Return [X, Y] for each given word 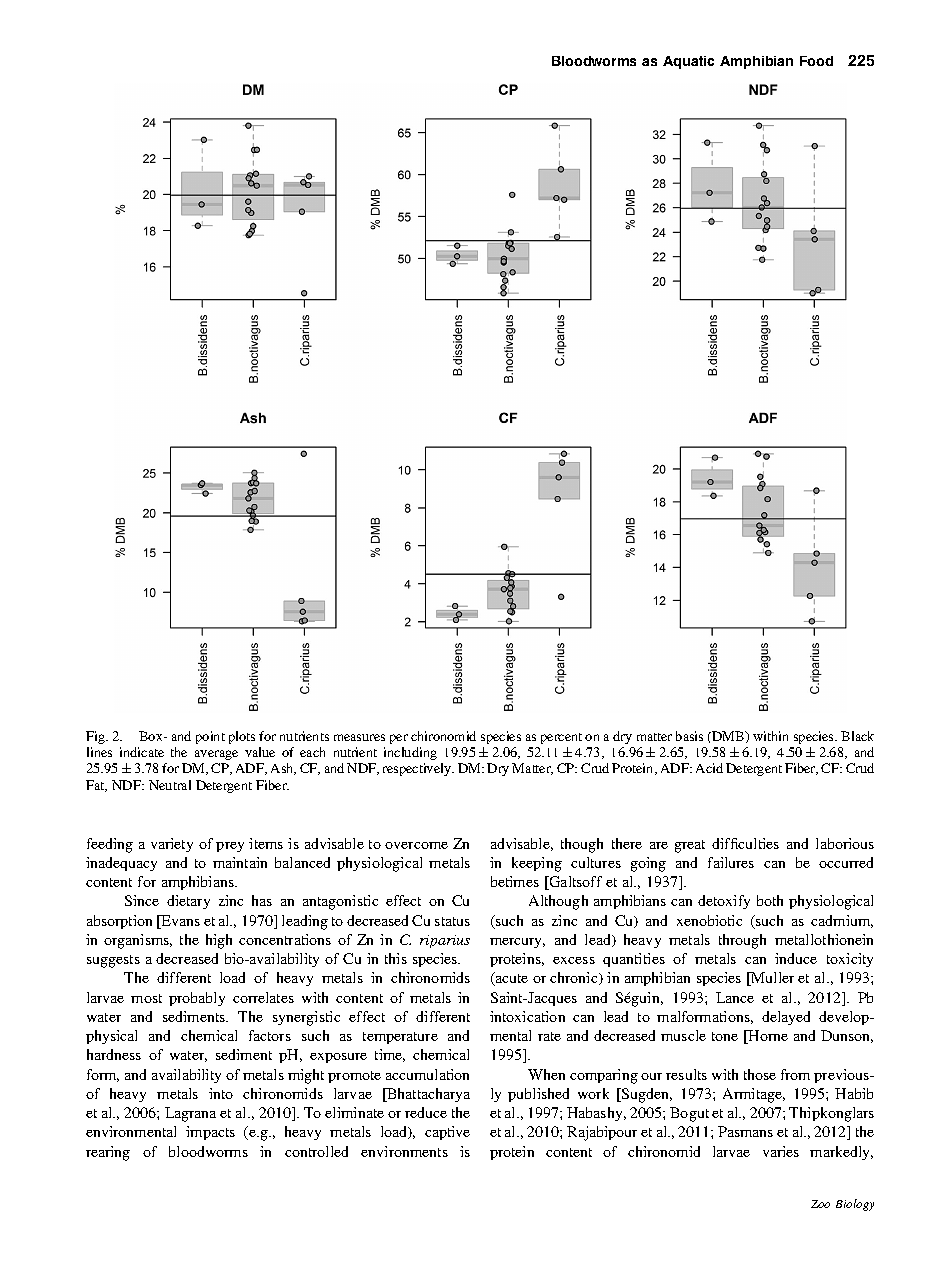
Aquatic [688, 62]
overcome [416, 845]
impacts [210, 1133]
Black [857, 736]
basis [689, 736]
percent [561, 738]
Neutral [170, 785]
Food [816, 61]
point [210, 737]
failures [731, 862]
